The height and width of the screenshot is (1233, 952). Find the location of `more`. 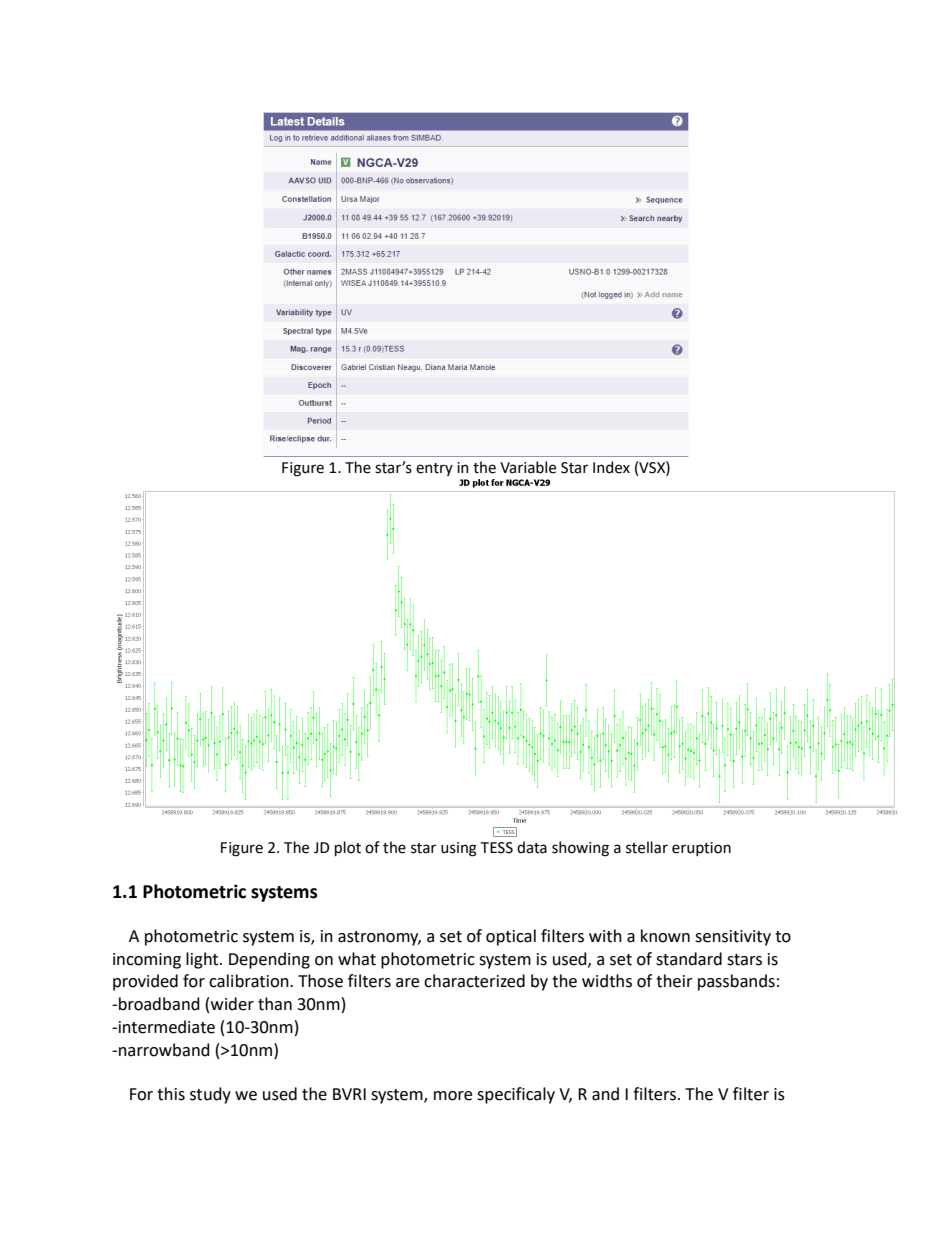

more is located at coordinates (453, 1096).
